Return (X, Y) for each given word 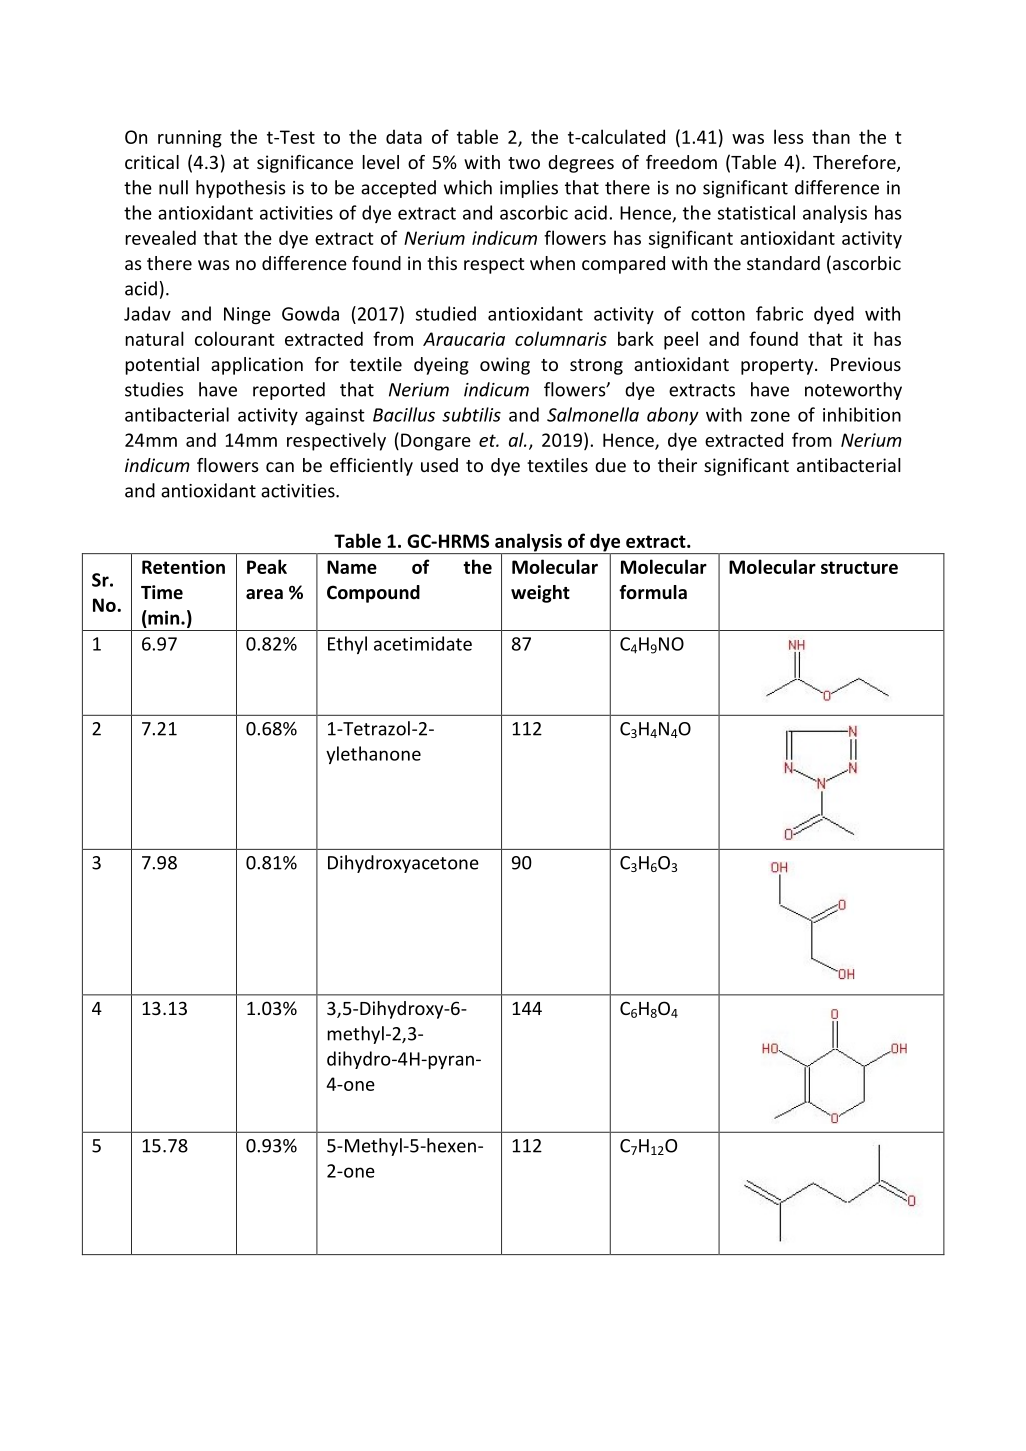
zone (770, 416)
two (524, 163)
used (439, 465)
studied (446, 313)
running (190, 139)
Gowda (310, 313)
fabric (779, 313)
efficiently (371, 467)
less (788, 136)
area (264, 594)
